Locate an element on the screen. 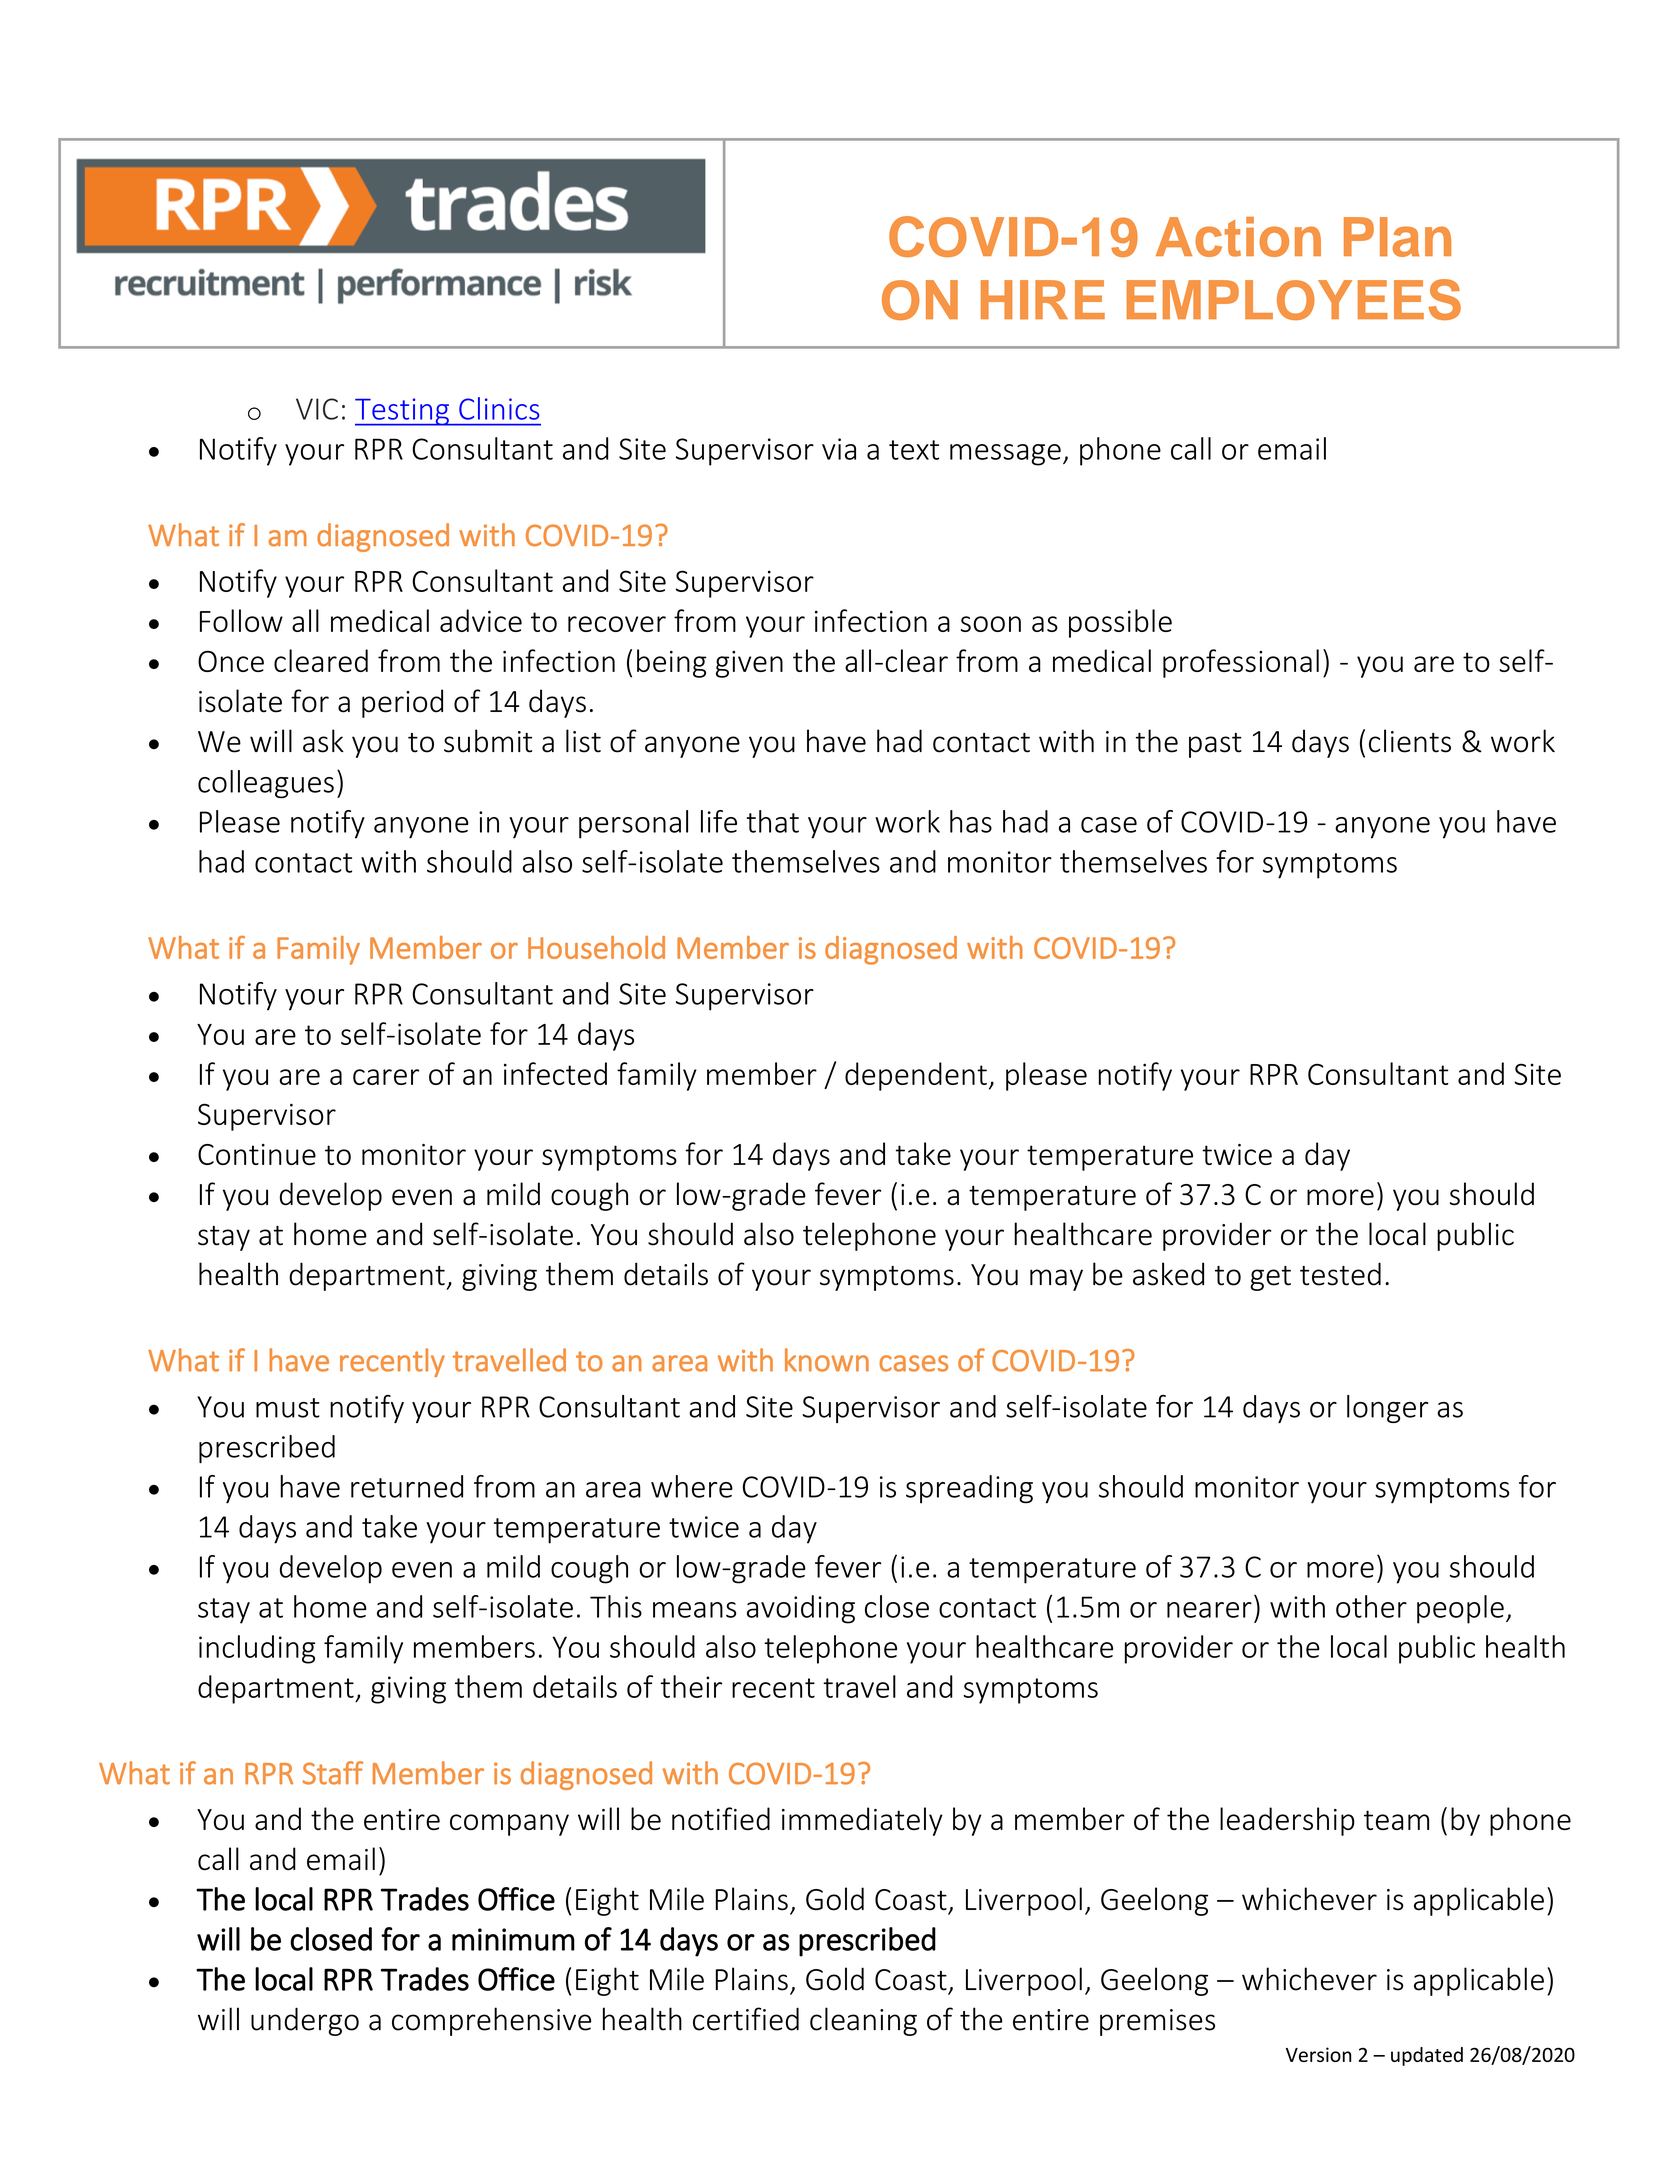 Image resolution: width=1673 pixels, height=2166 pixels. avoiding is located at coordinates (801, 1609).
